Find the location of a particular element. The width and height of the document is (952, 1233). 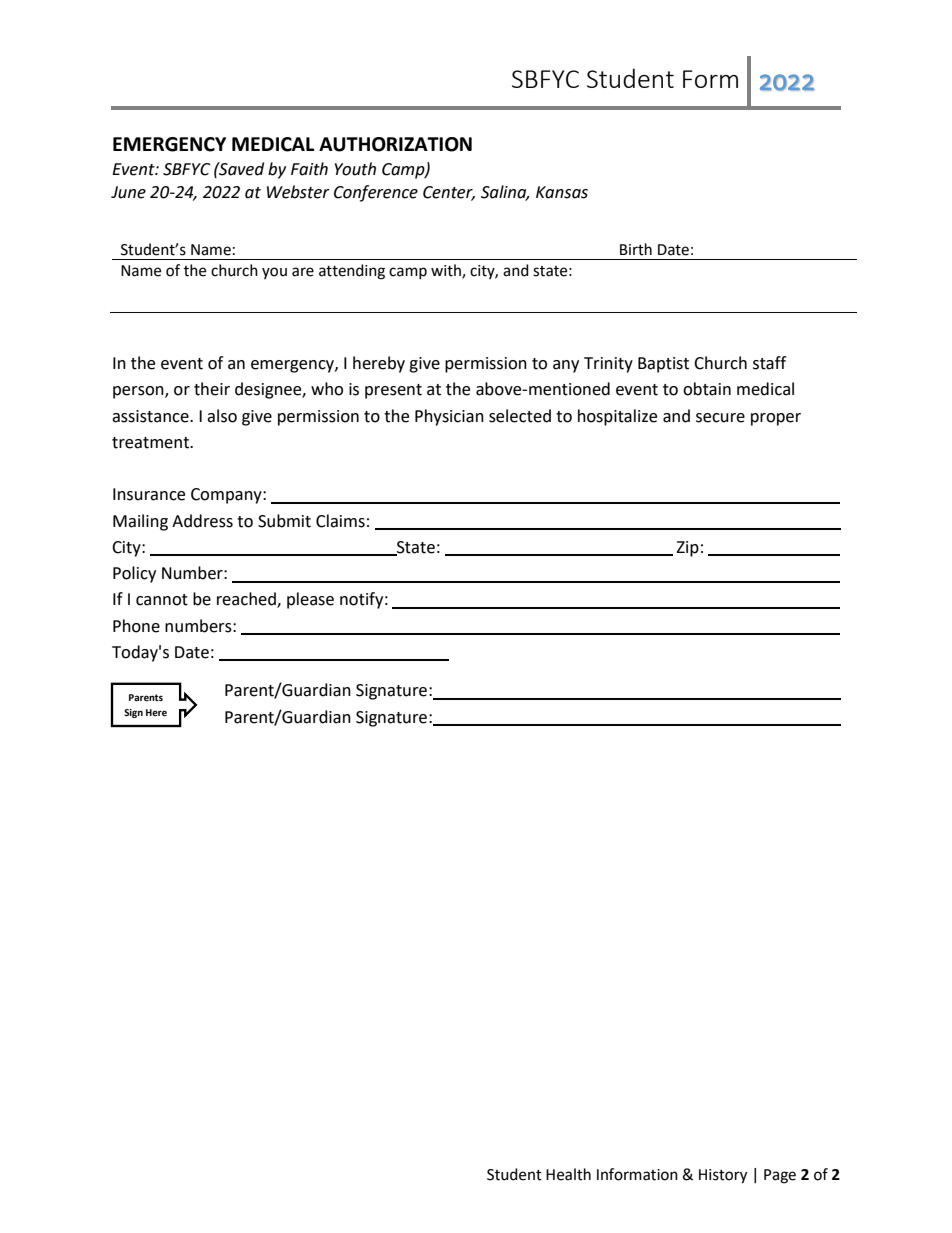

History is located at coordinates (723, 1176).
